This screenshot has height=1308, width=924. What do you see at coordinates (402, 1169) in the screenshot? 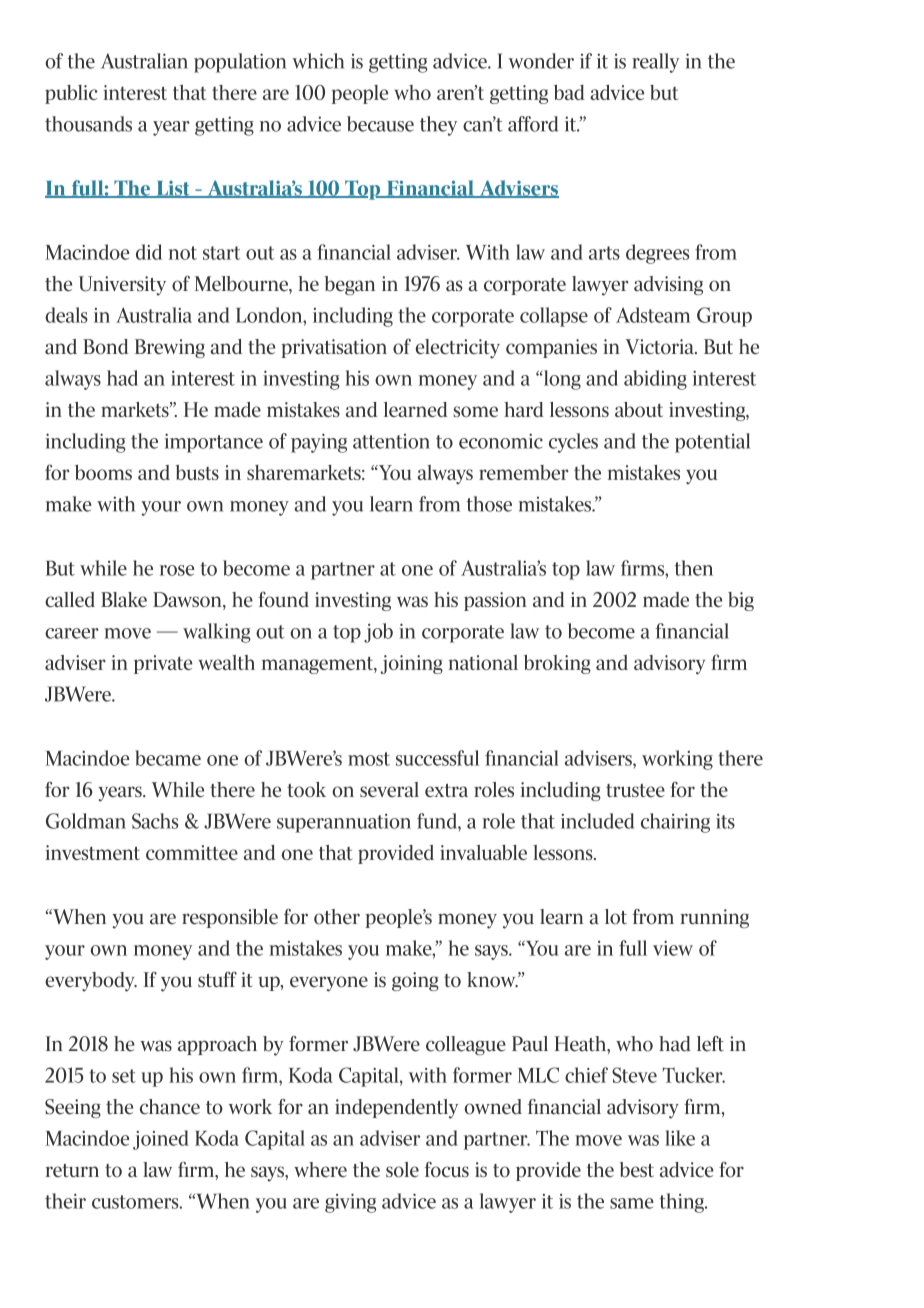
I see `sole` at bounding box center [402, 1169].
